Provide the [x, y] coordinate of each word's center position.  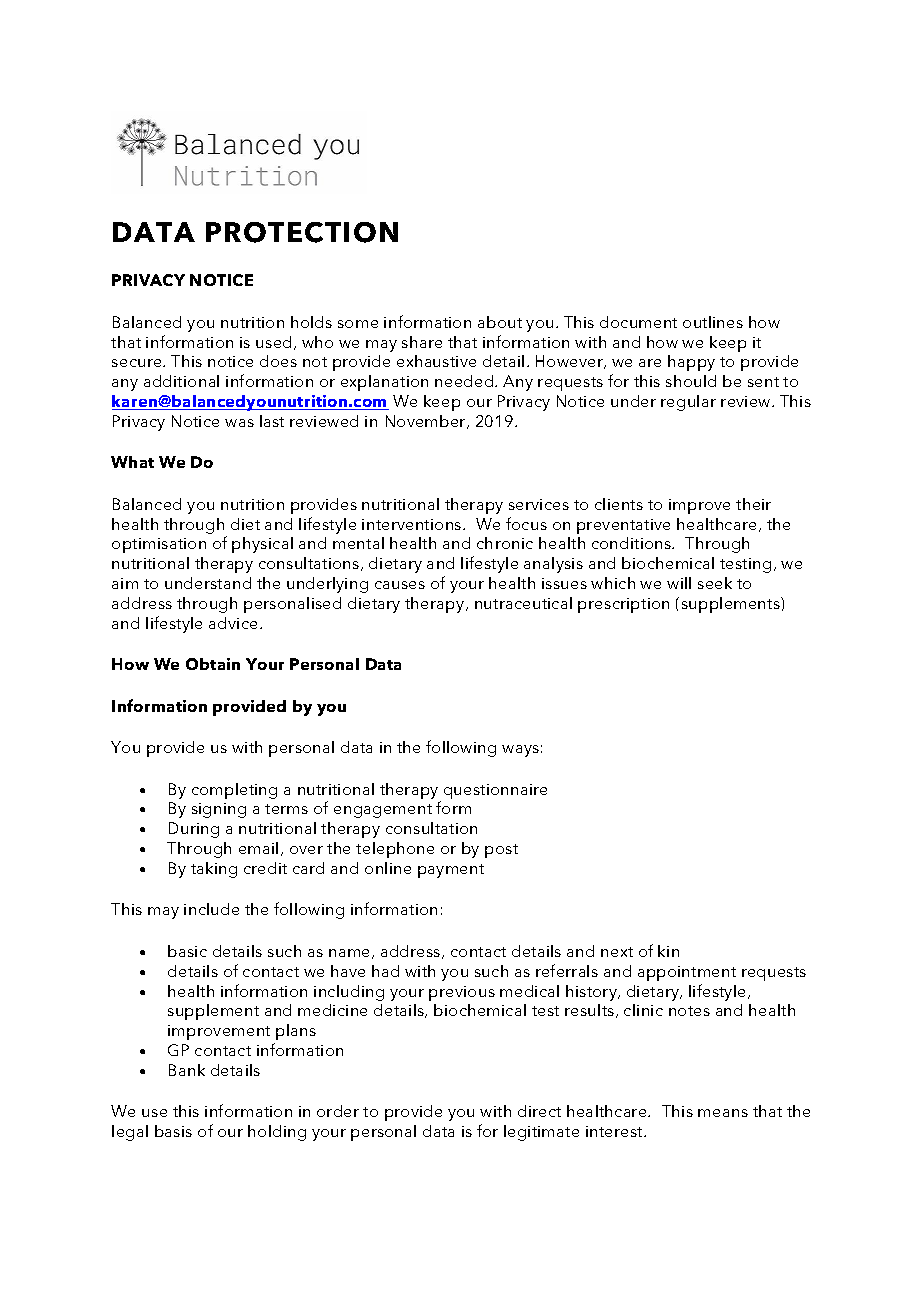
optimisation [159, 545]
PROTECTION [302, 232]
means [723, 1113]
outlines [713, 322]
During [194, 830]
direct [539, 1111]
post [501, 851]
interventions [413, 524]
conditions [632, 543]
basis [173, 1131]
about [500, 322]
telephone [395, 850]
